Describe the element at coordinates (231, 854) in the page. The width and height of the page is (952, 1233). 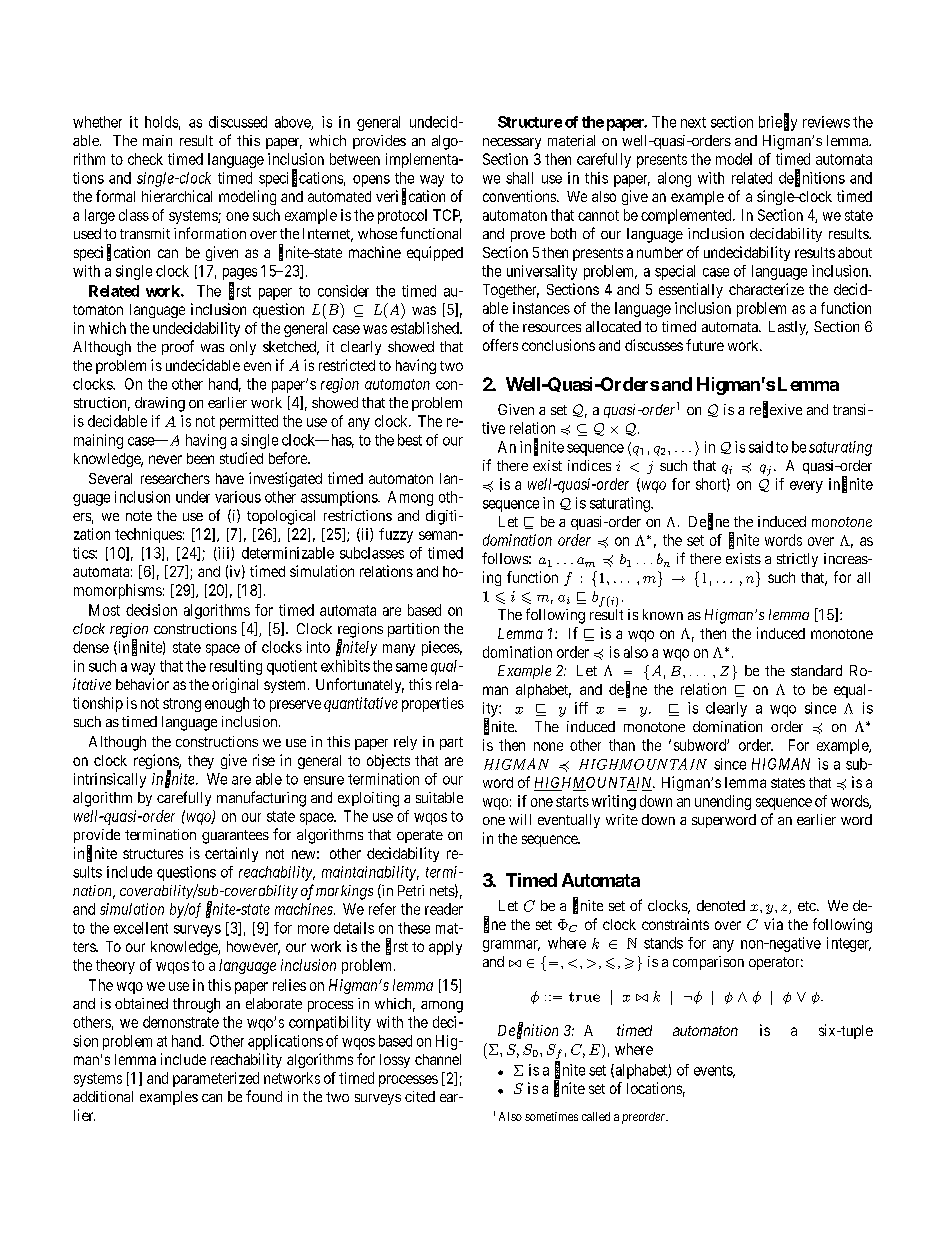
I see `certainly` at that location.
